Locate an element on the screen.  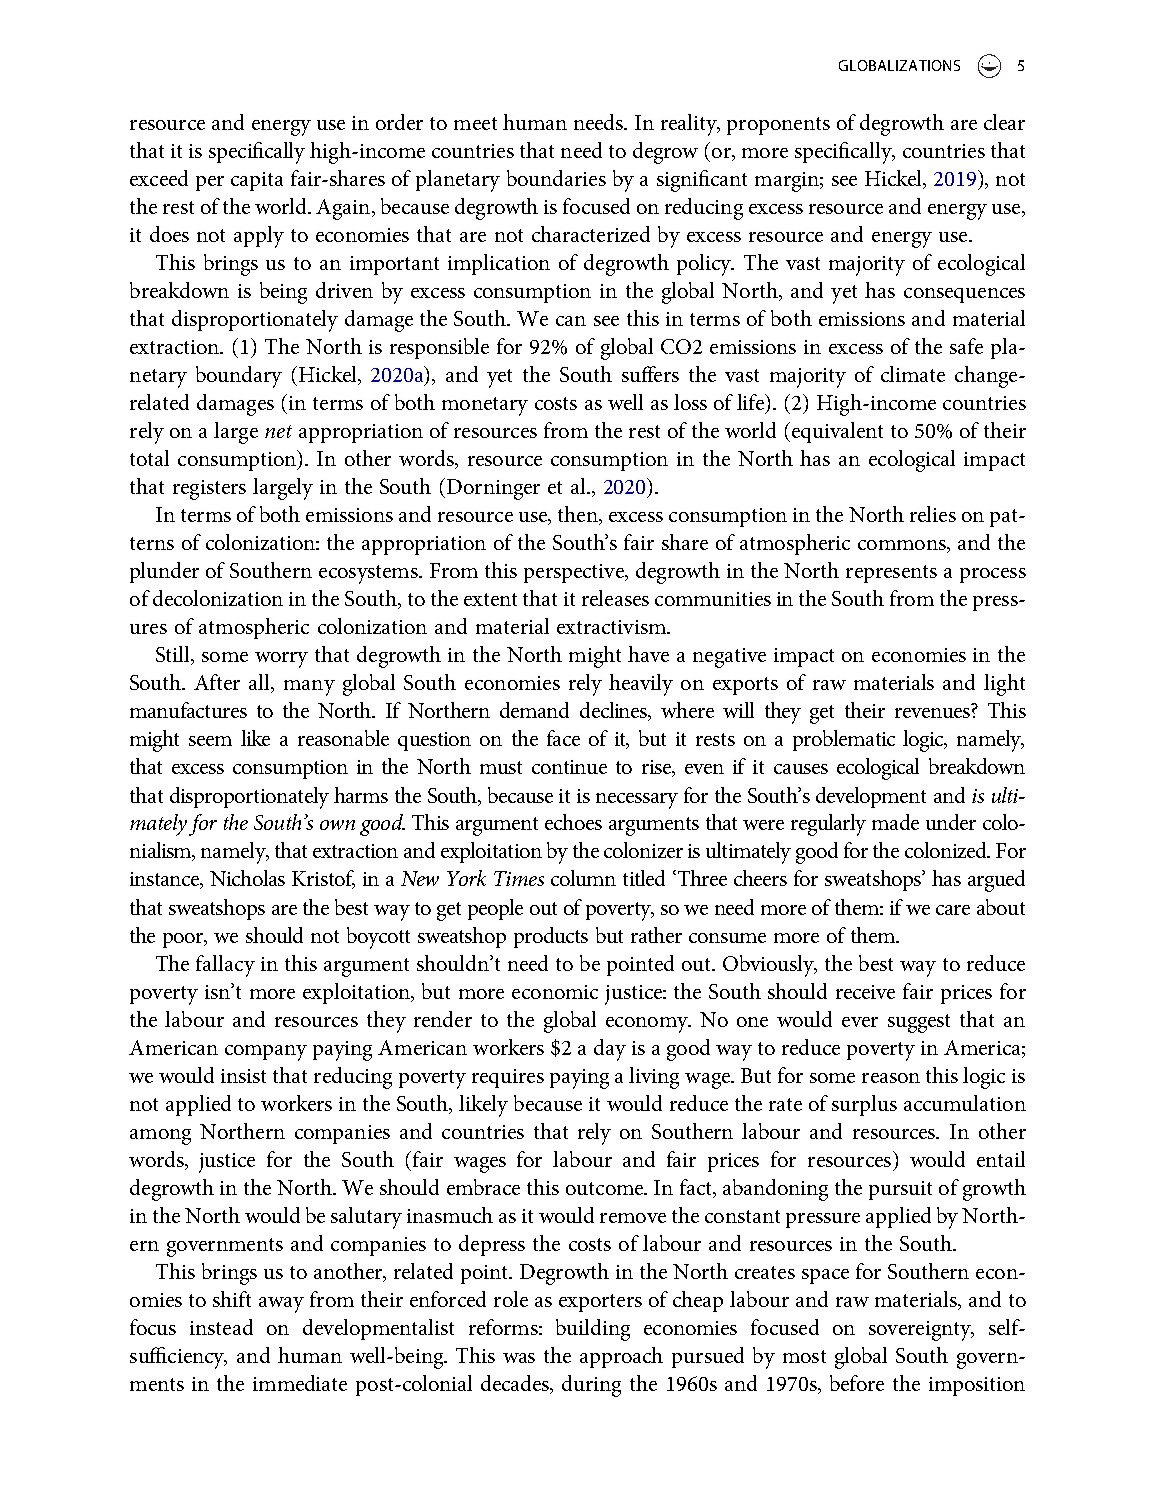
then is located at coordinates (579, 515).
